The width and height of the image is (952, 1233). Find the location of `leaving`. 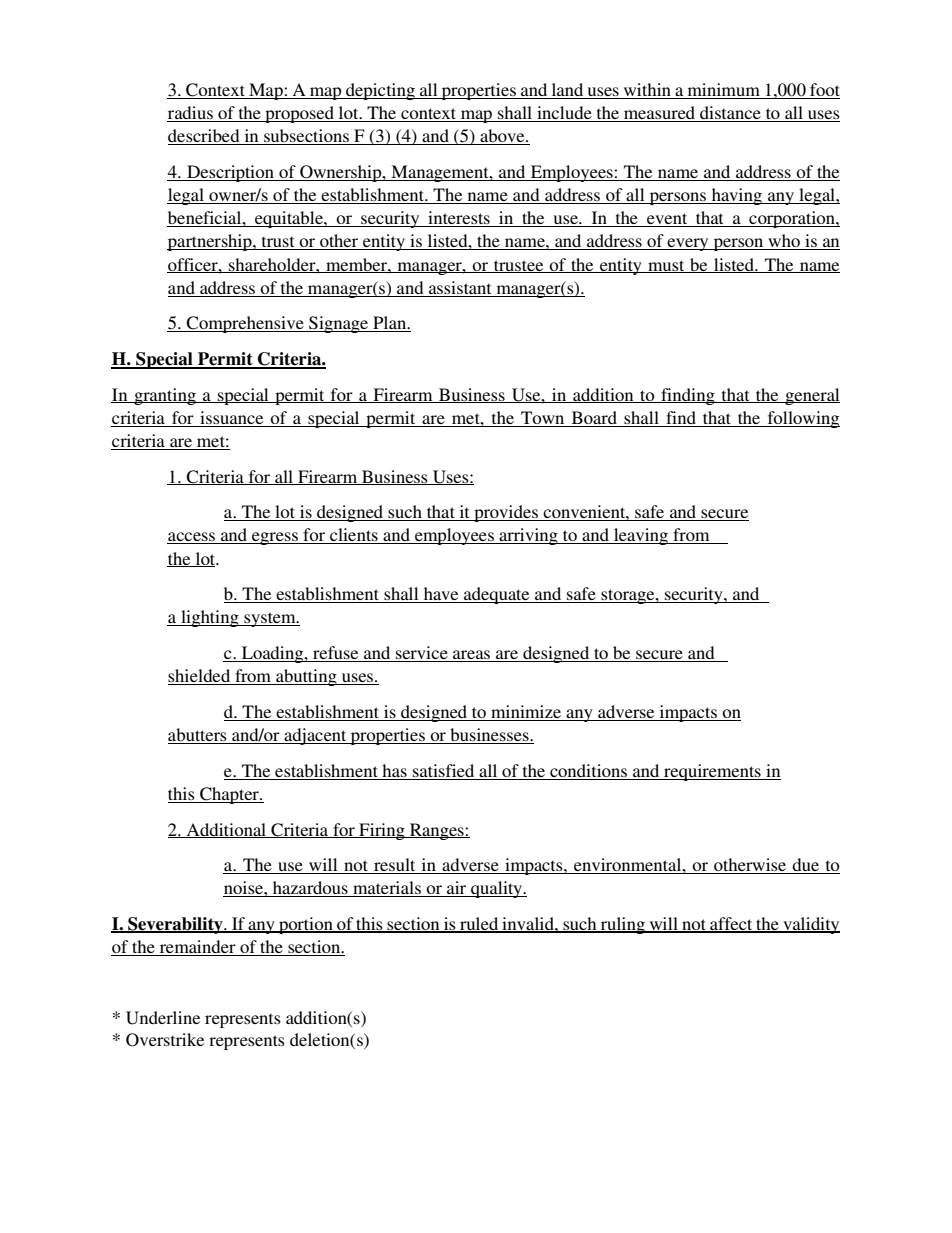

leaving is located at coordinates (641, 536).
